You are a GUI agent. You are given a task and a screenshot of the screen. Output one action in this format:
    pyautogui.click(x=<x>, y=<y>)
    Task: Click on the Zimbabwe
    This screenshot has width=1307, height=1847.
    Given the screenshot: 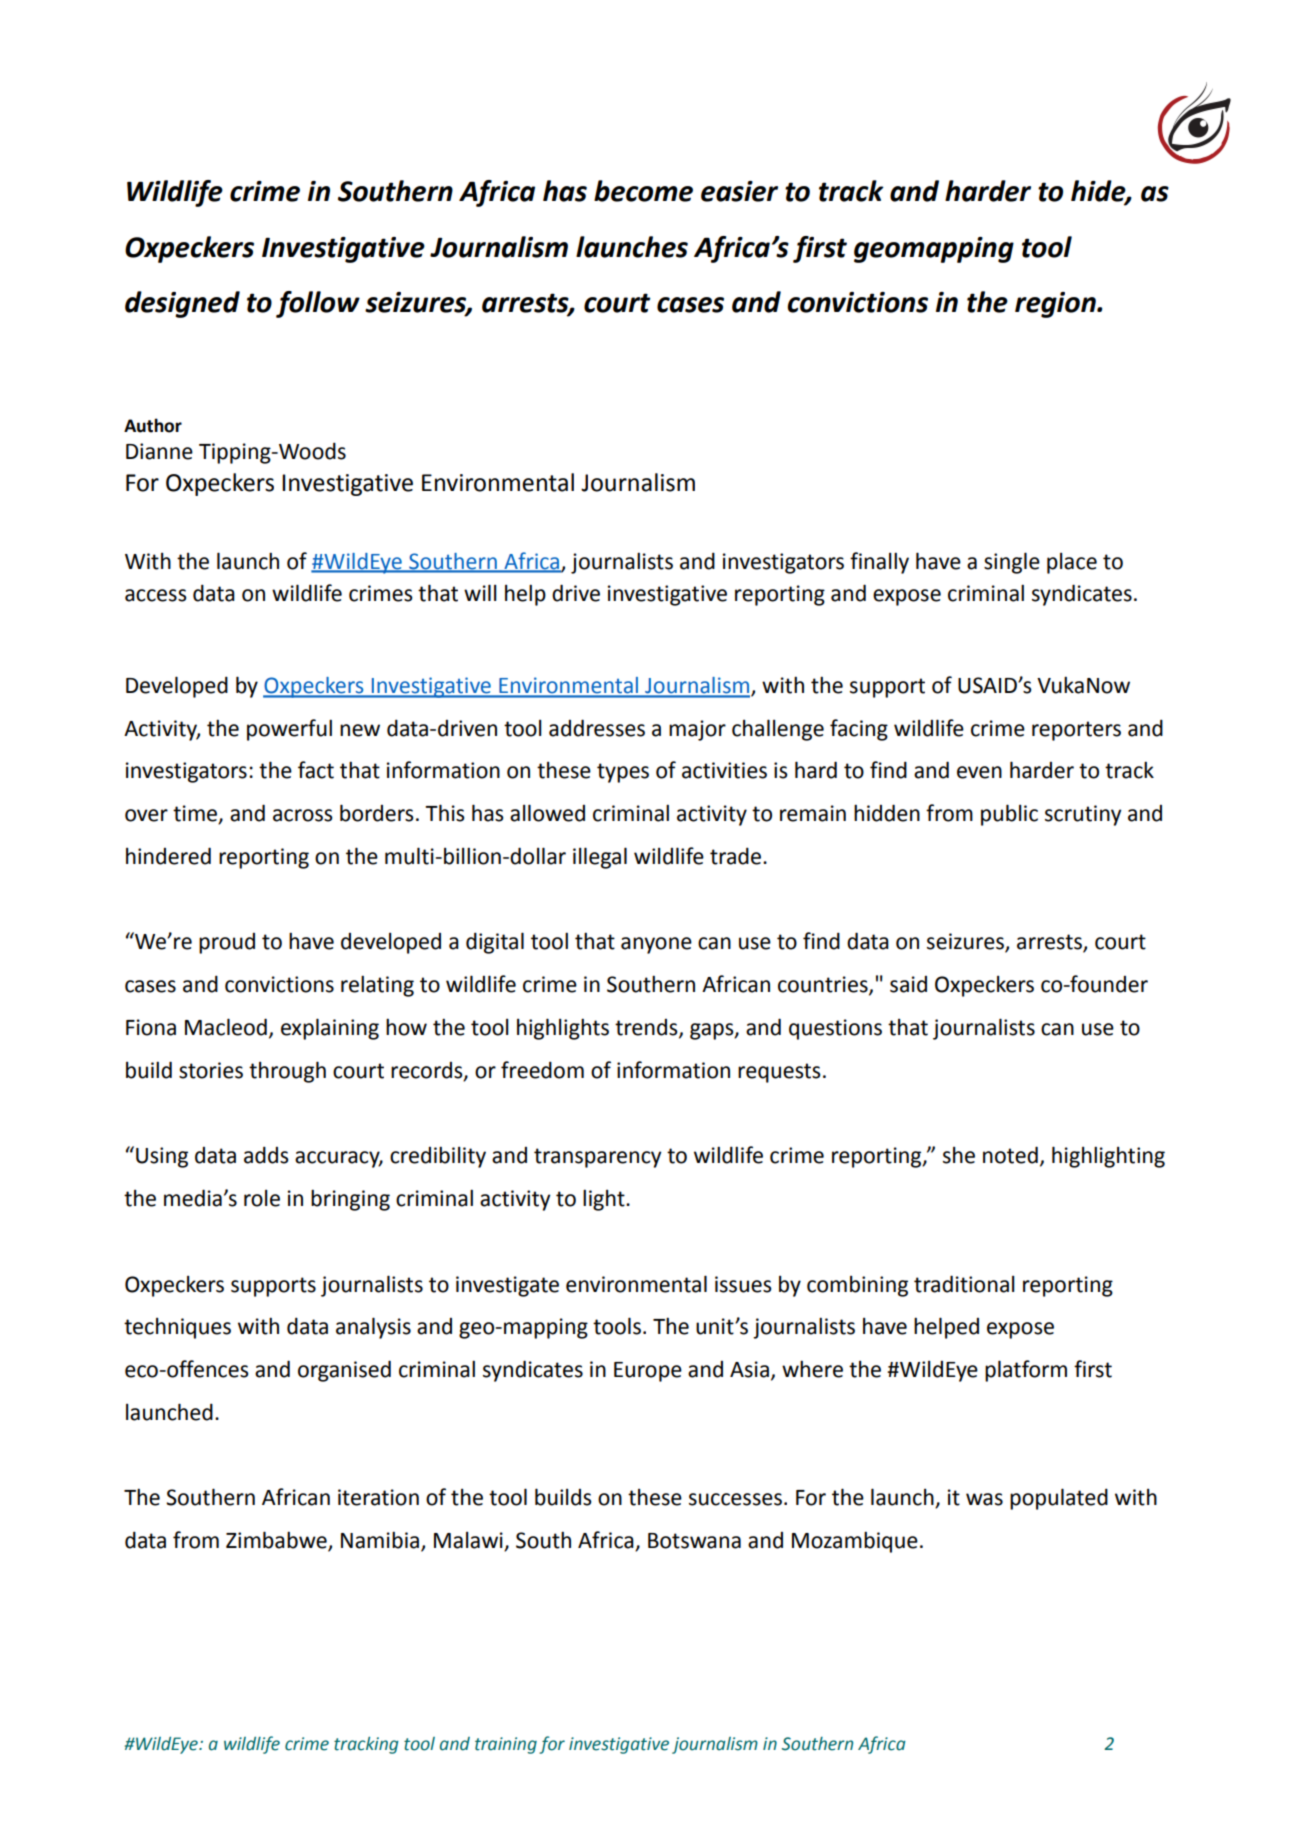 What is the action you would take?
    pyautogui.click(x=277, y=1541)
